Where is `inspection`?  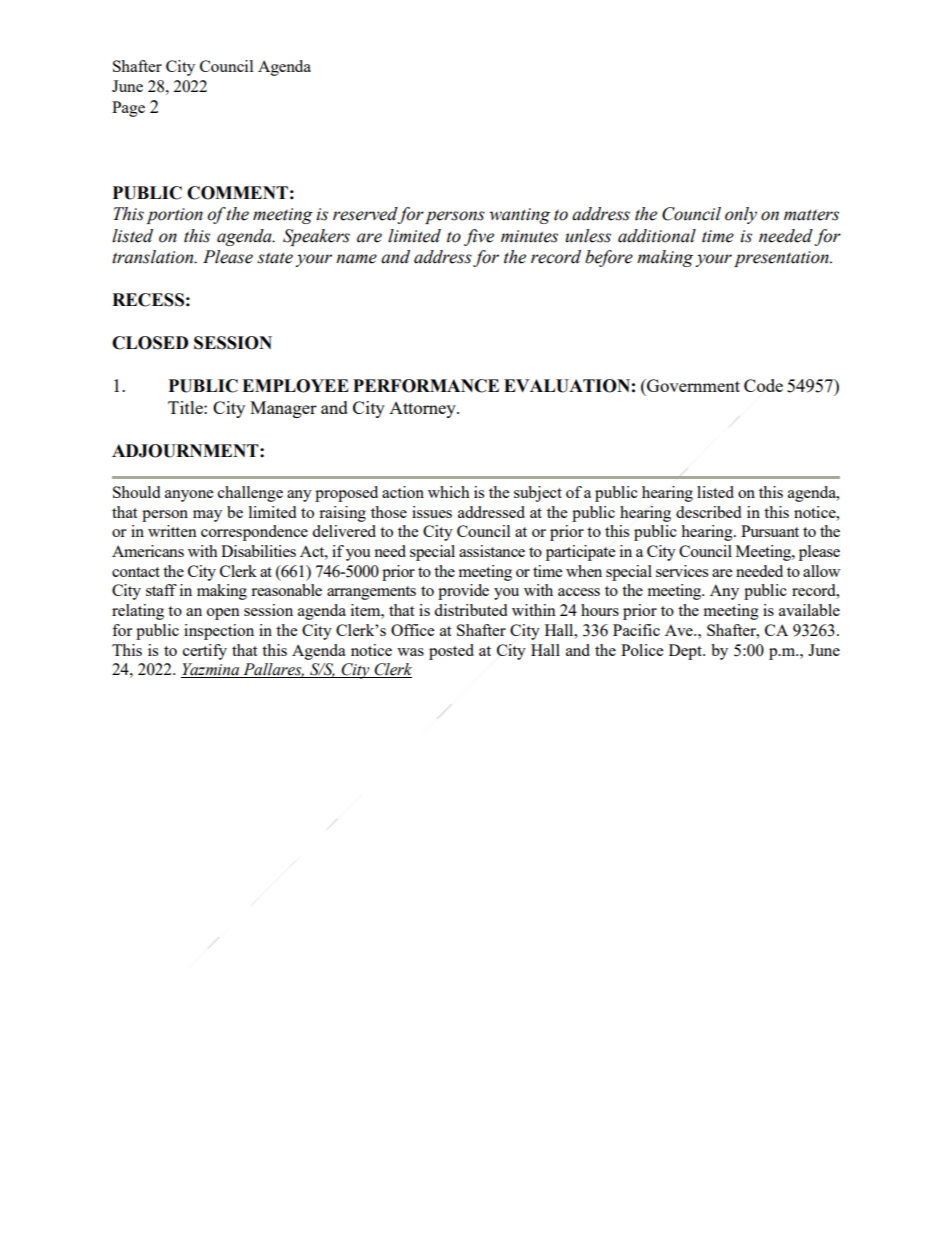 inspection is located at coordinates (219, 632).
